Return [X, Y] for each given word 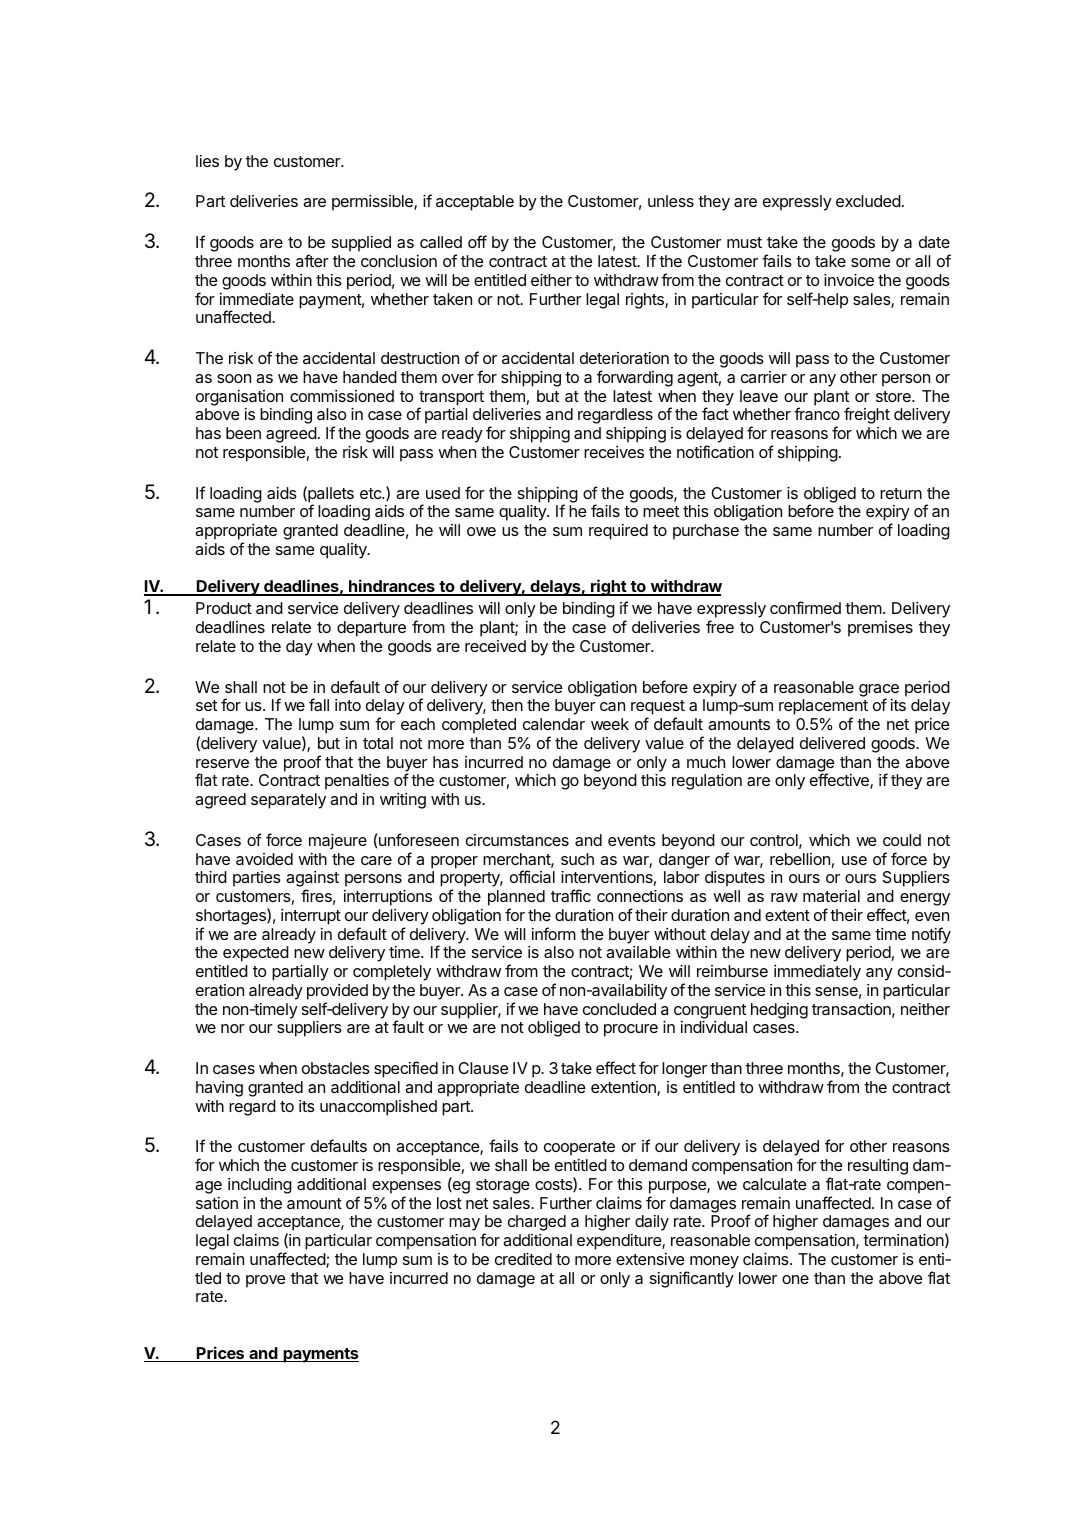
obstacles [336, 1068]
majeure [338, 842]
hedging [779, 1011]
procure [631, 1030]
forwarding [635, 378]
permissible [373, 203]
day [299, 648]
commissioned [342, 396]
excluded [868, 201]
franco [817, 413]
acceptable [475, 203]
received [495, 646]
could [902, 840]
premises [880, 629]
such [577, 859]
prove [265, 1281]
